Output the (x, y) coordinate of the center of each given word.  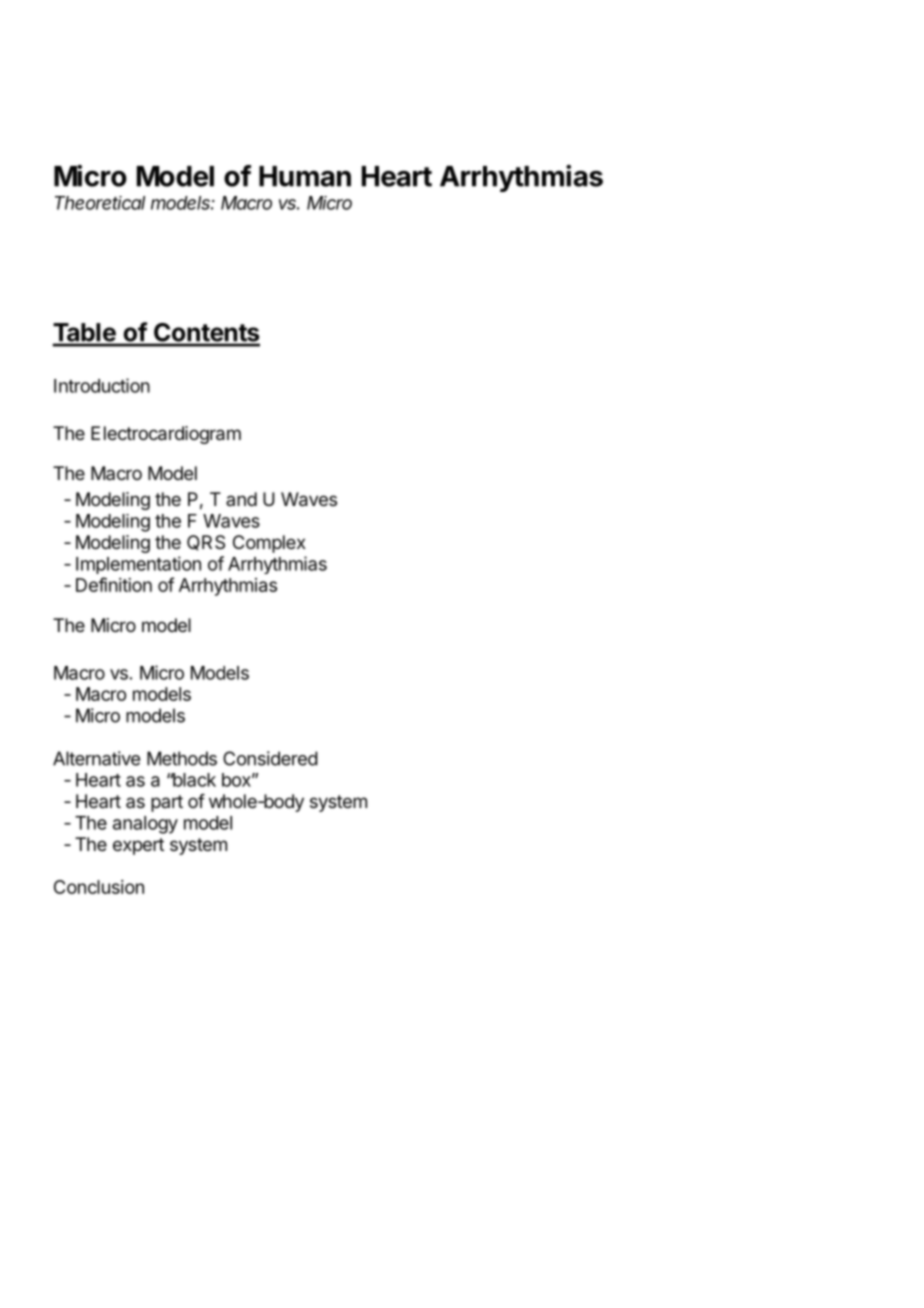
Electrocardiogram (166, 435)
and (241, 499)
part (167, 803)
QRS (206, 543)
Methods (182, 758)
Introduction (102, 385)
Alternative (96, 758)
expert (138, 846)
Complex (269, 544)
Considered (270, 758)
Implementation (138, 565)
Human (305, 176)
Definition (114, 584)
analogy (145, 825)
